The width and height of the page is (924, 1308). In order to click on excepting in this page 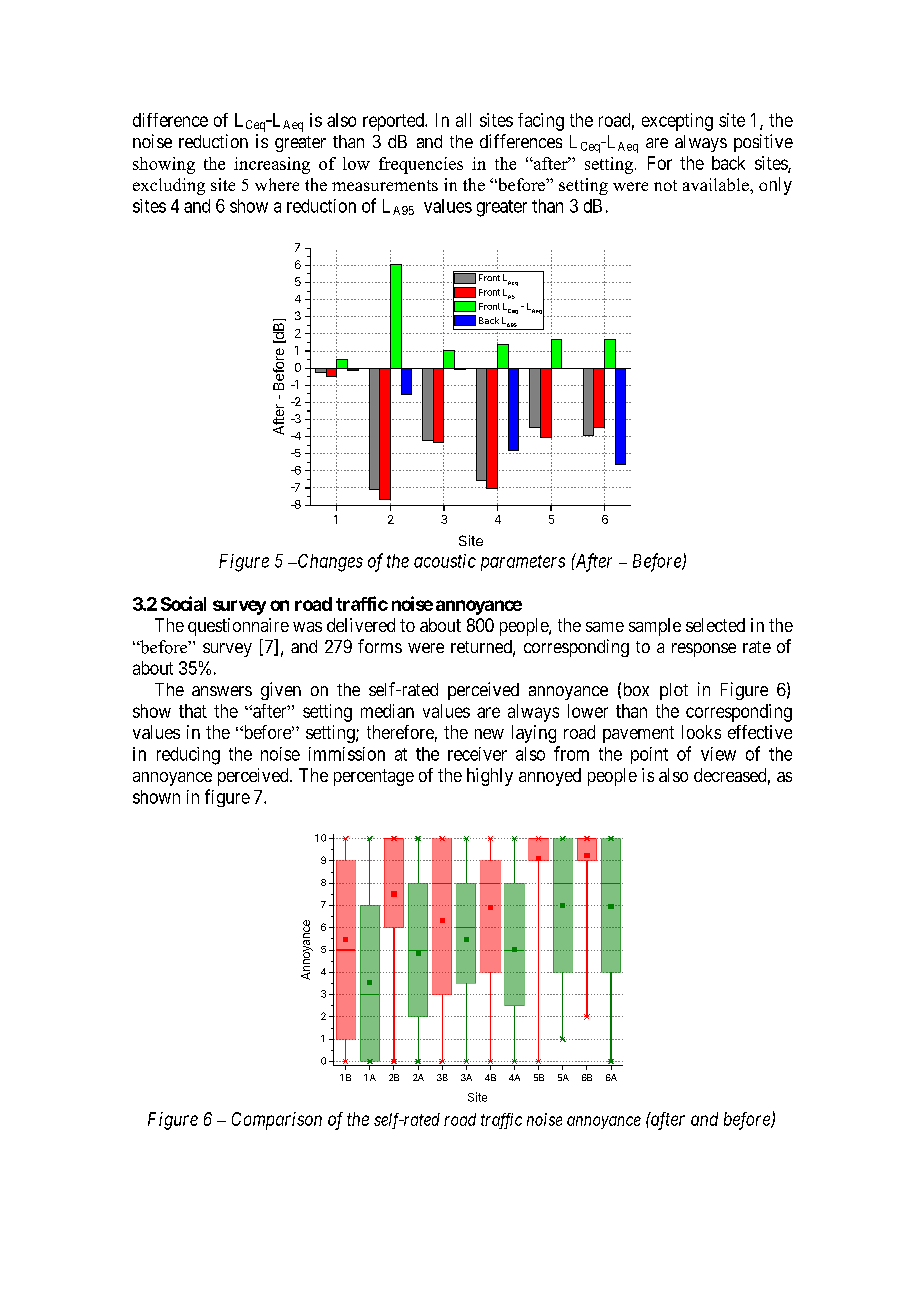, I will do `click(677, 122)`.
